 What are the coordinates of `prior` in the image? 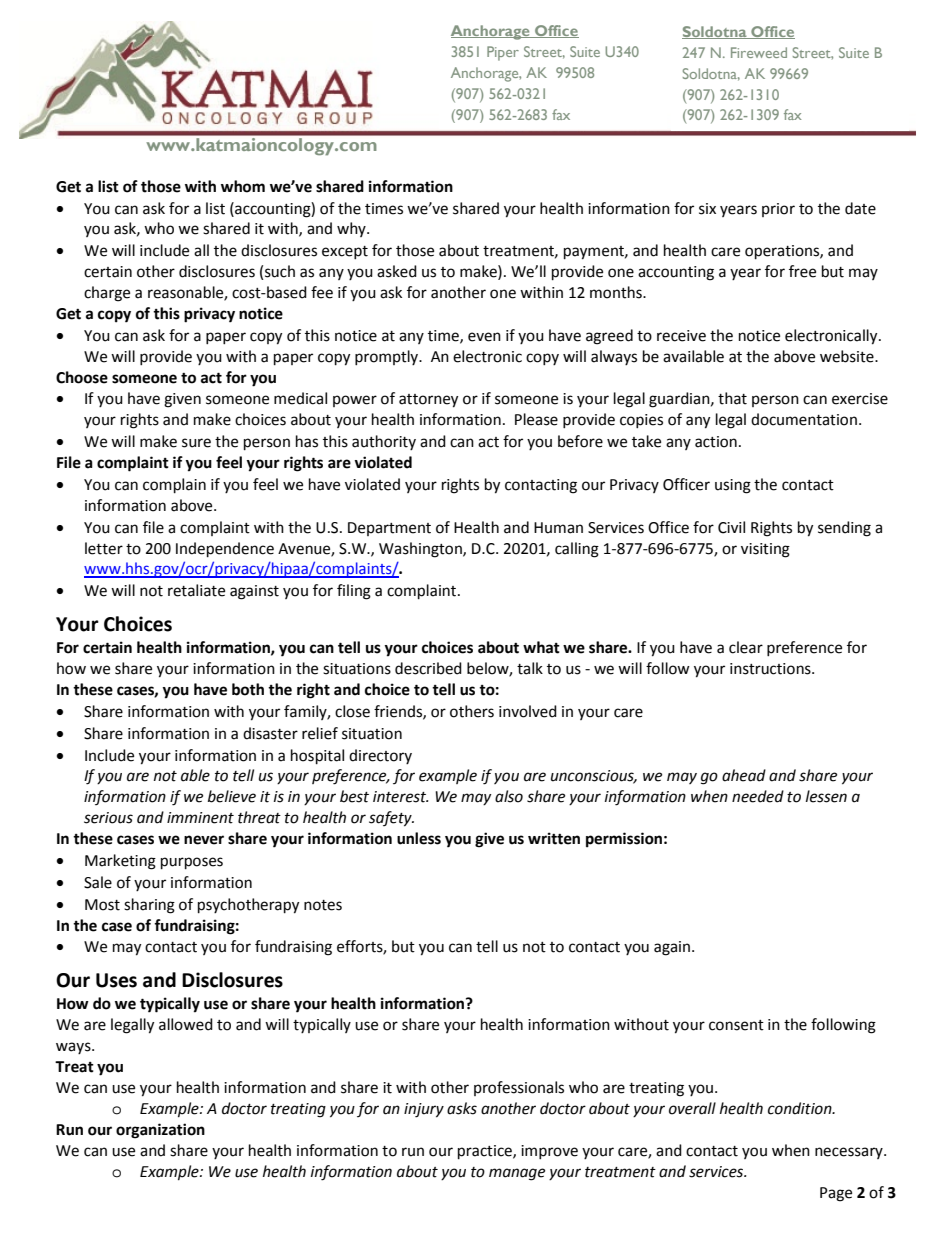 It's located at (778, 210).
